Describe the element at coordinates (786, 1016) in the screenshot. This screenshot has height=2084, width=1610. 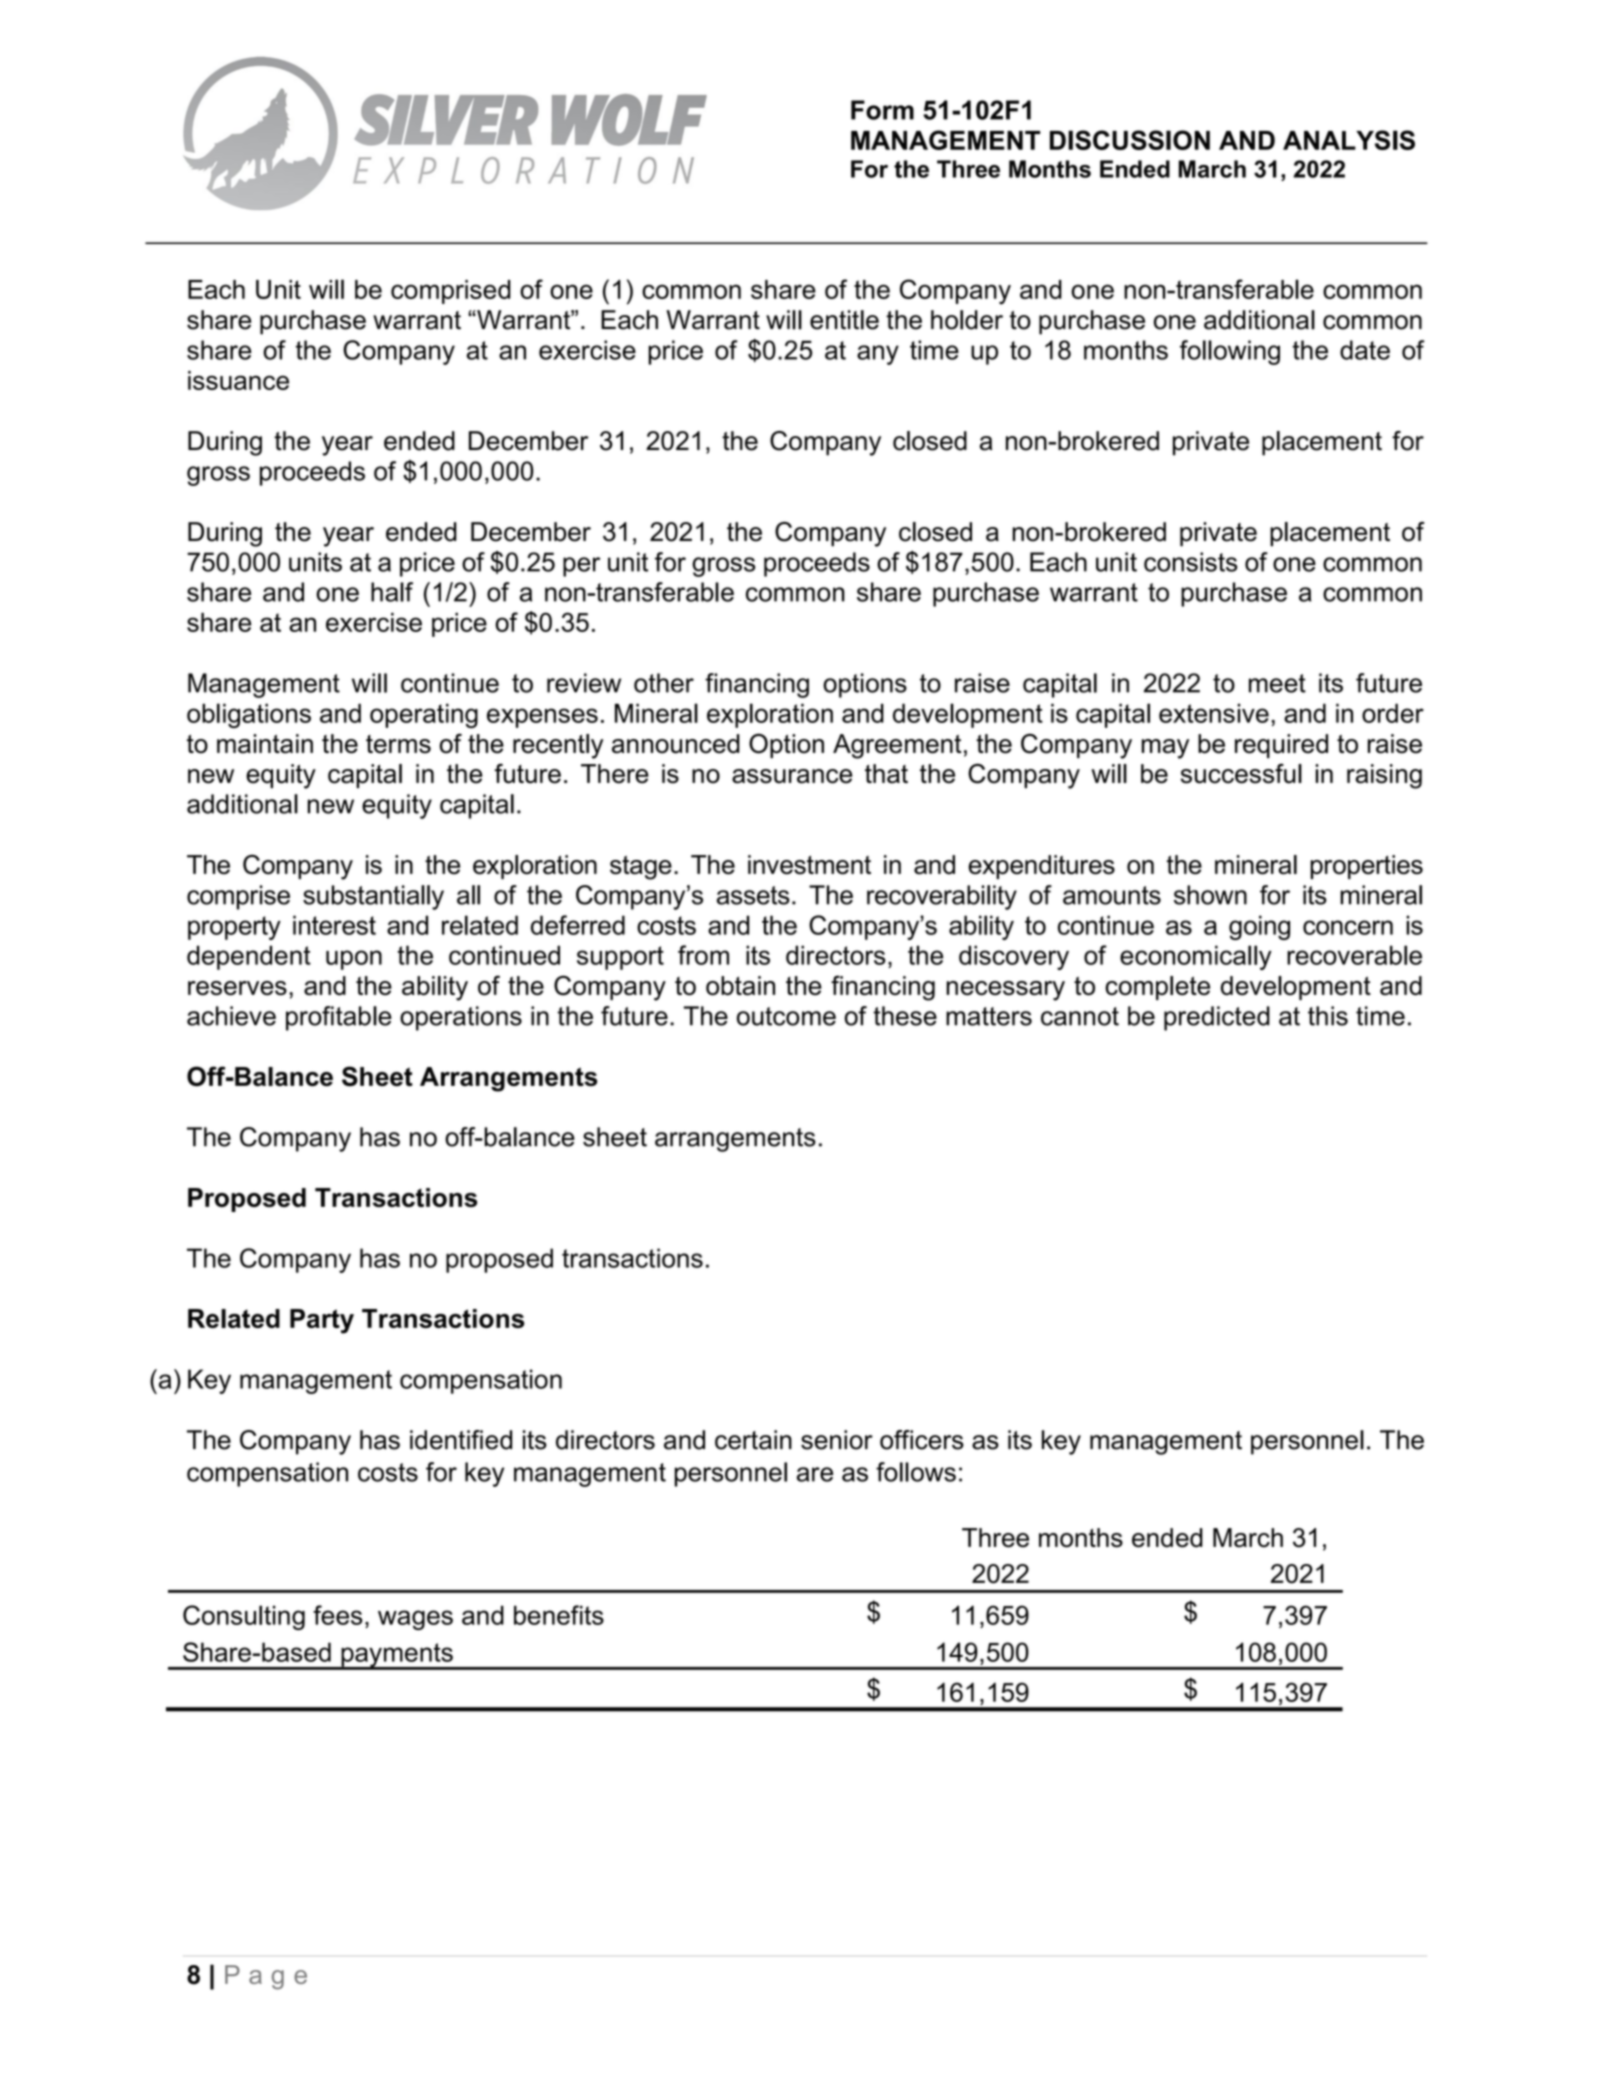
I see `outcome` at that location.
